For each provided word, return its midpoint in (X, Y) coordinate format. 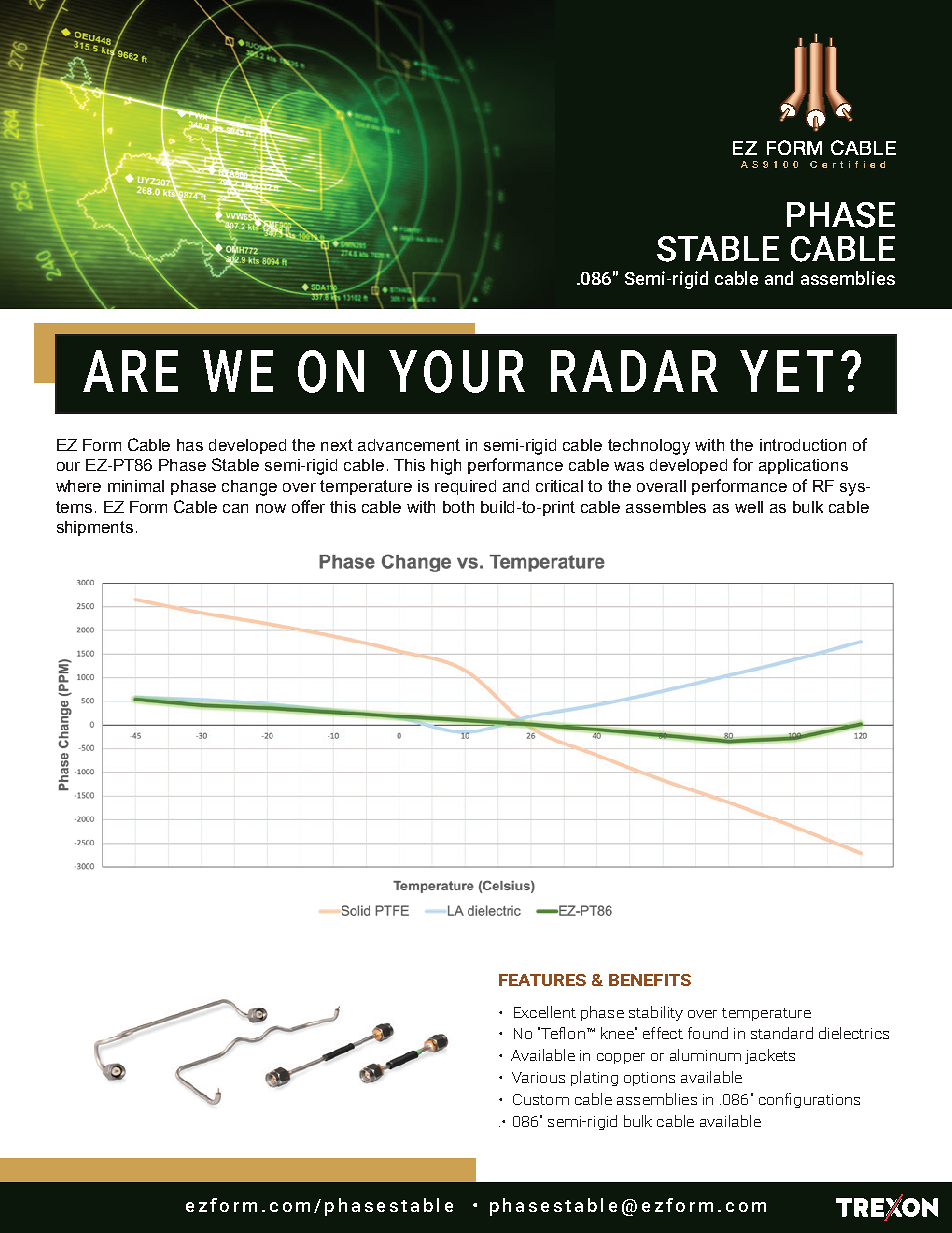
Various (538, 1077)
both (458, 507)
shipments (95, 528)
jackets (770, 1056)
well (749, 507)
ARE (130, 371)
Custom (541, 1099)
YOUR (457, 371)
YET (786, 371)
